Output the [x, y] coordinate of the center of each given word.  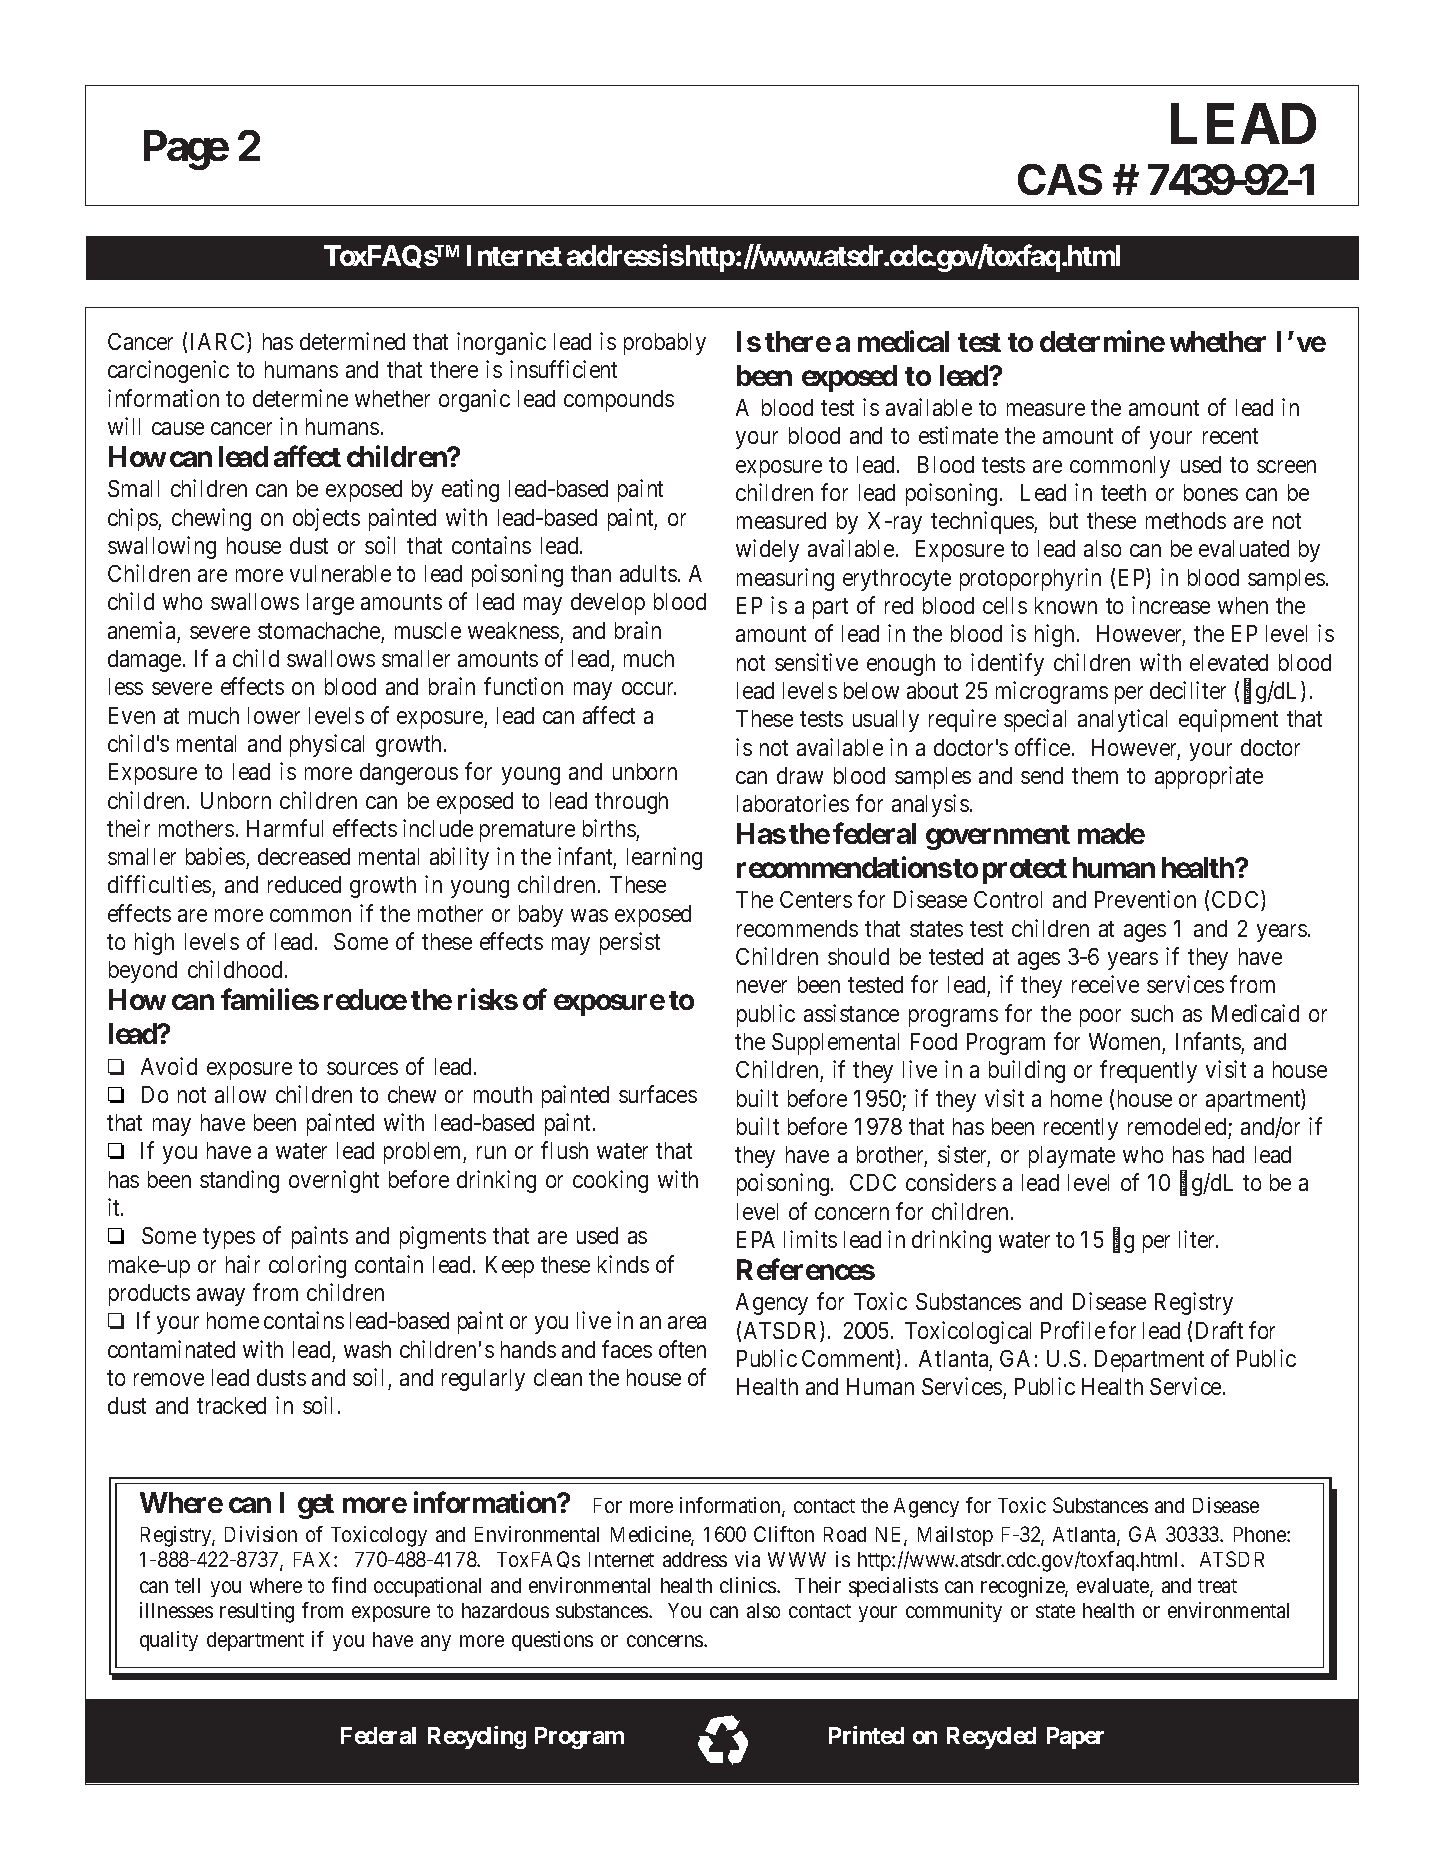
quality [169, 1641]
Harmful [285, 828]
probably [665, 344]
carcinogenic [168, 371]
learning [664, 858]
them [1095, 775]
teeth [1123, 492]
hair [243, 1264]
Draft [1219, 1330]
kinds [623, 1264]
